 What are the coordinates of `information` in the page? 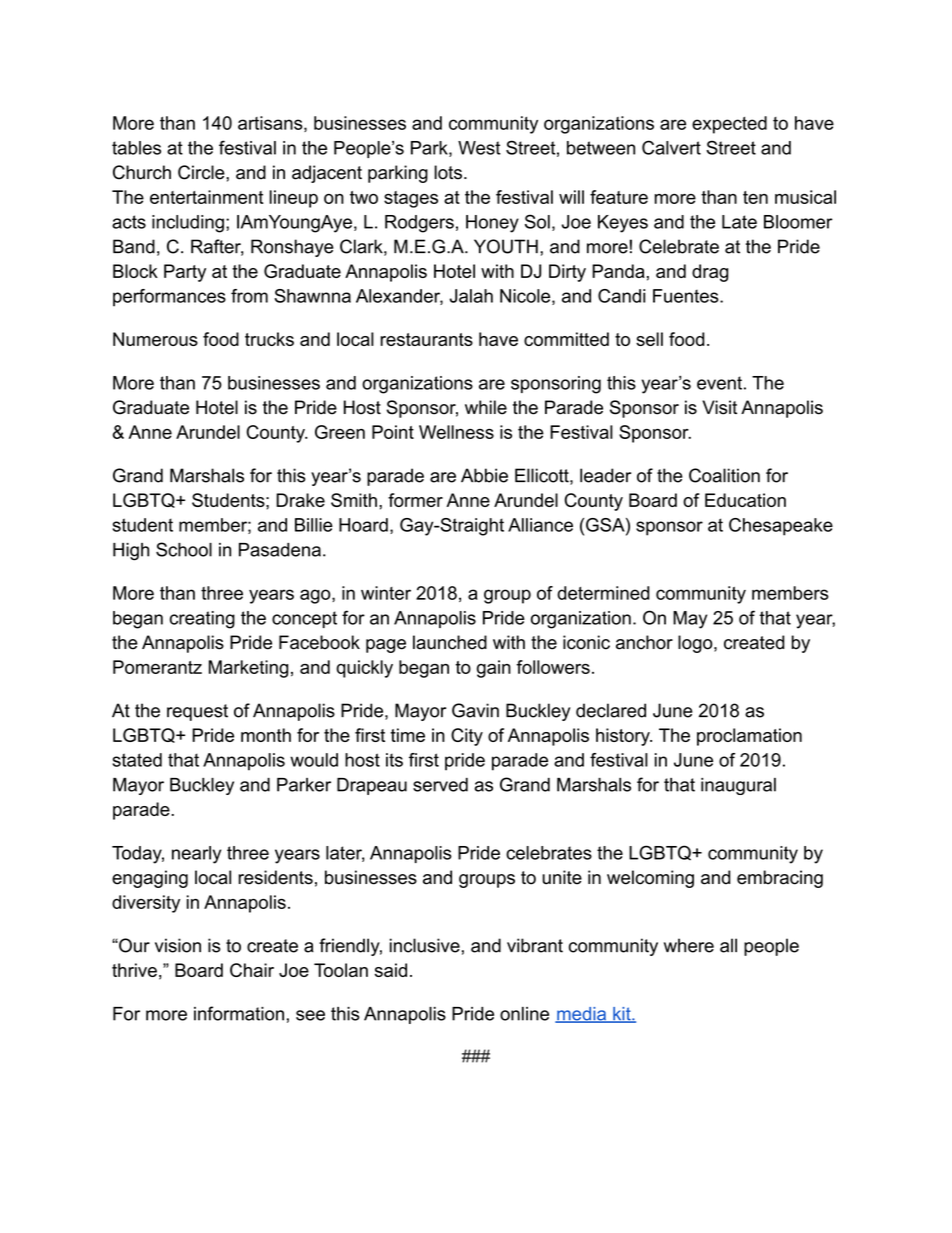 It's located at (239, 1013).
